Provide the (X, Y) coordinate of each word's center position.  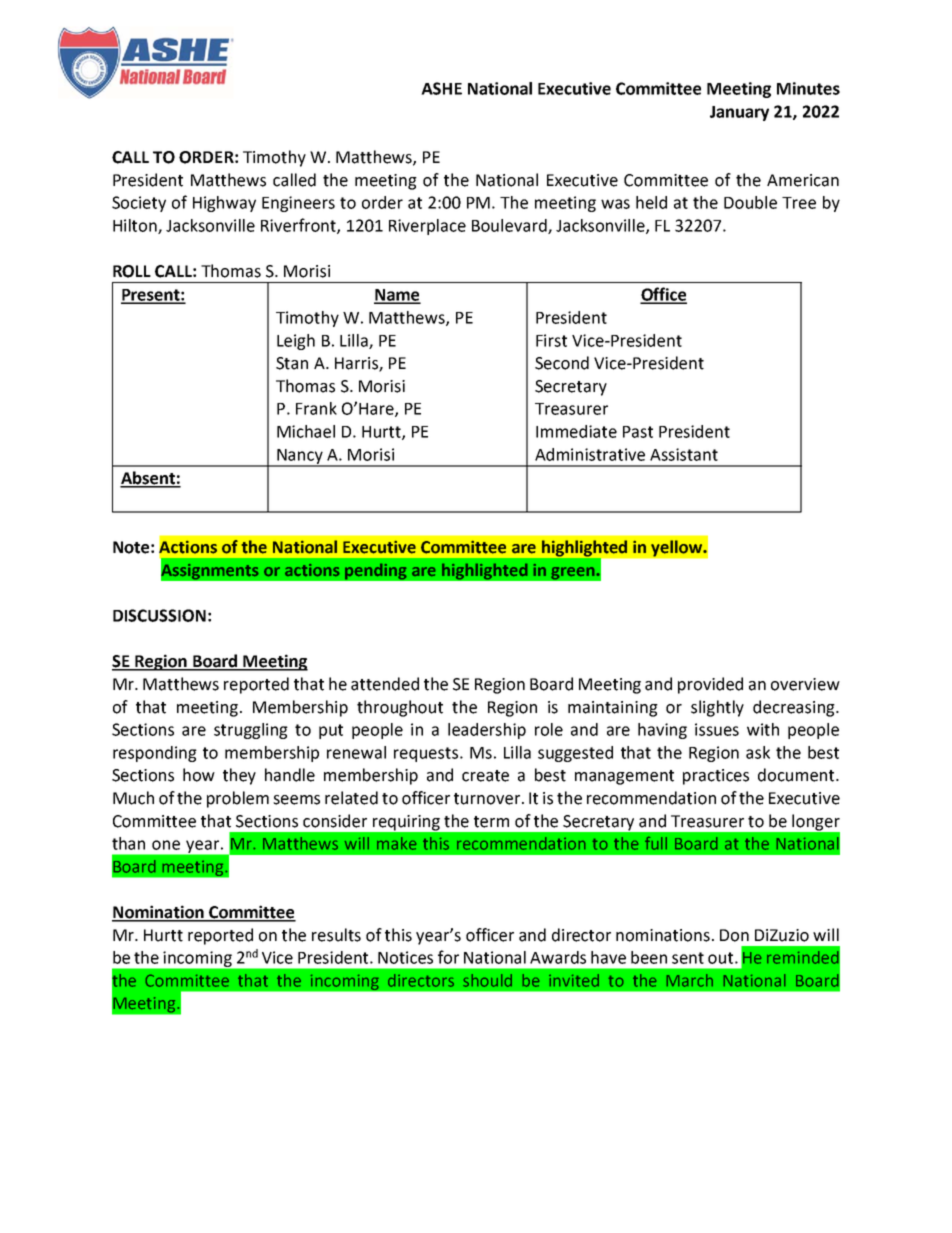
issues (717, 729)
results (336, 935)
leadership (487, 731)
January (739, 113)
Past (638, 432)
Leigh (296, 342)
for (448, 957)
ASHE (441, 88)
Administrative (590, 454)
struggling (251, 731)
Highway (224, 204)
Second (562, 363)
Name (397, 296)
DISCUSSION (159, 615)
